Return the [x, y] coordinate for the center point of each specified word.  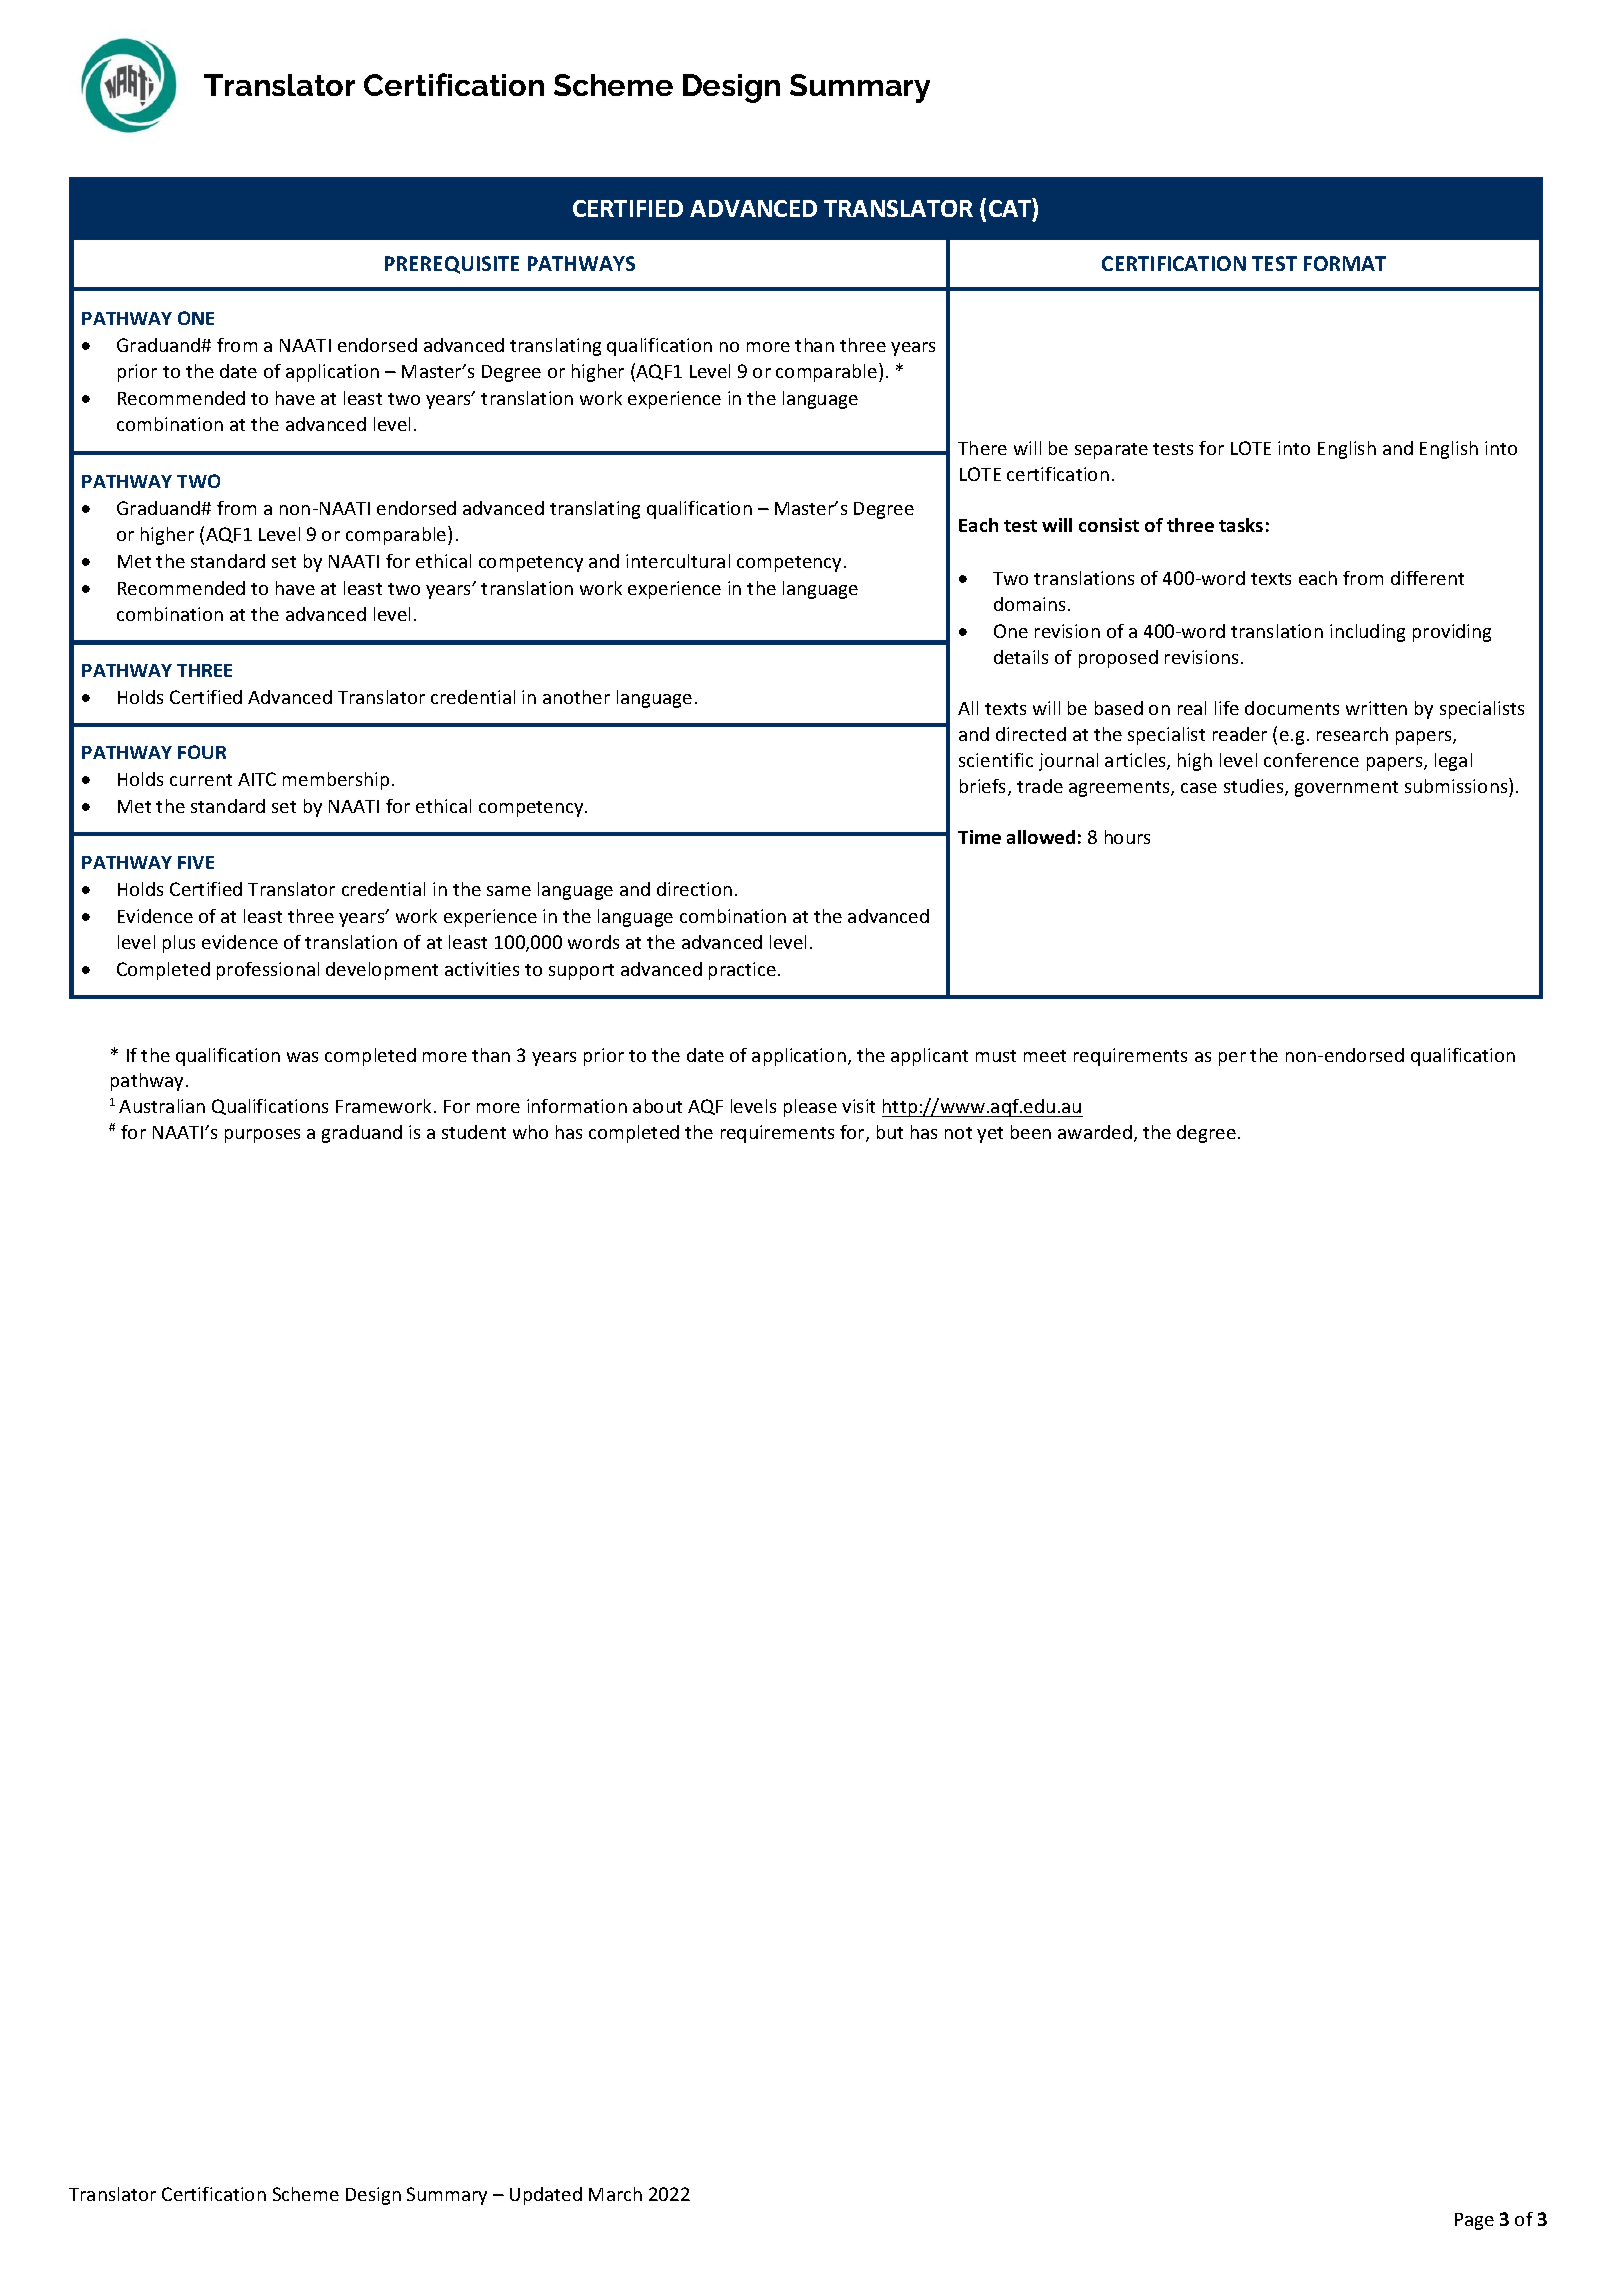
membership [336, 781]
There [982, 448]
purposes [262, 1136]
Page [1474, 2221]
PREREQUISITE [452, 265]
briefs [984, 787]
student [474, 1132]
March [615, 2194]
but [890, 1132]
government [1346, 789]
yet [990, 1135]
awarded [1095, 1132]
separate [1111, 451]
